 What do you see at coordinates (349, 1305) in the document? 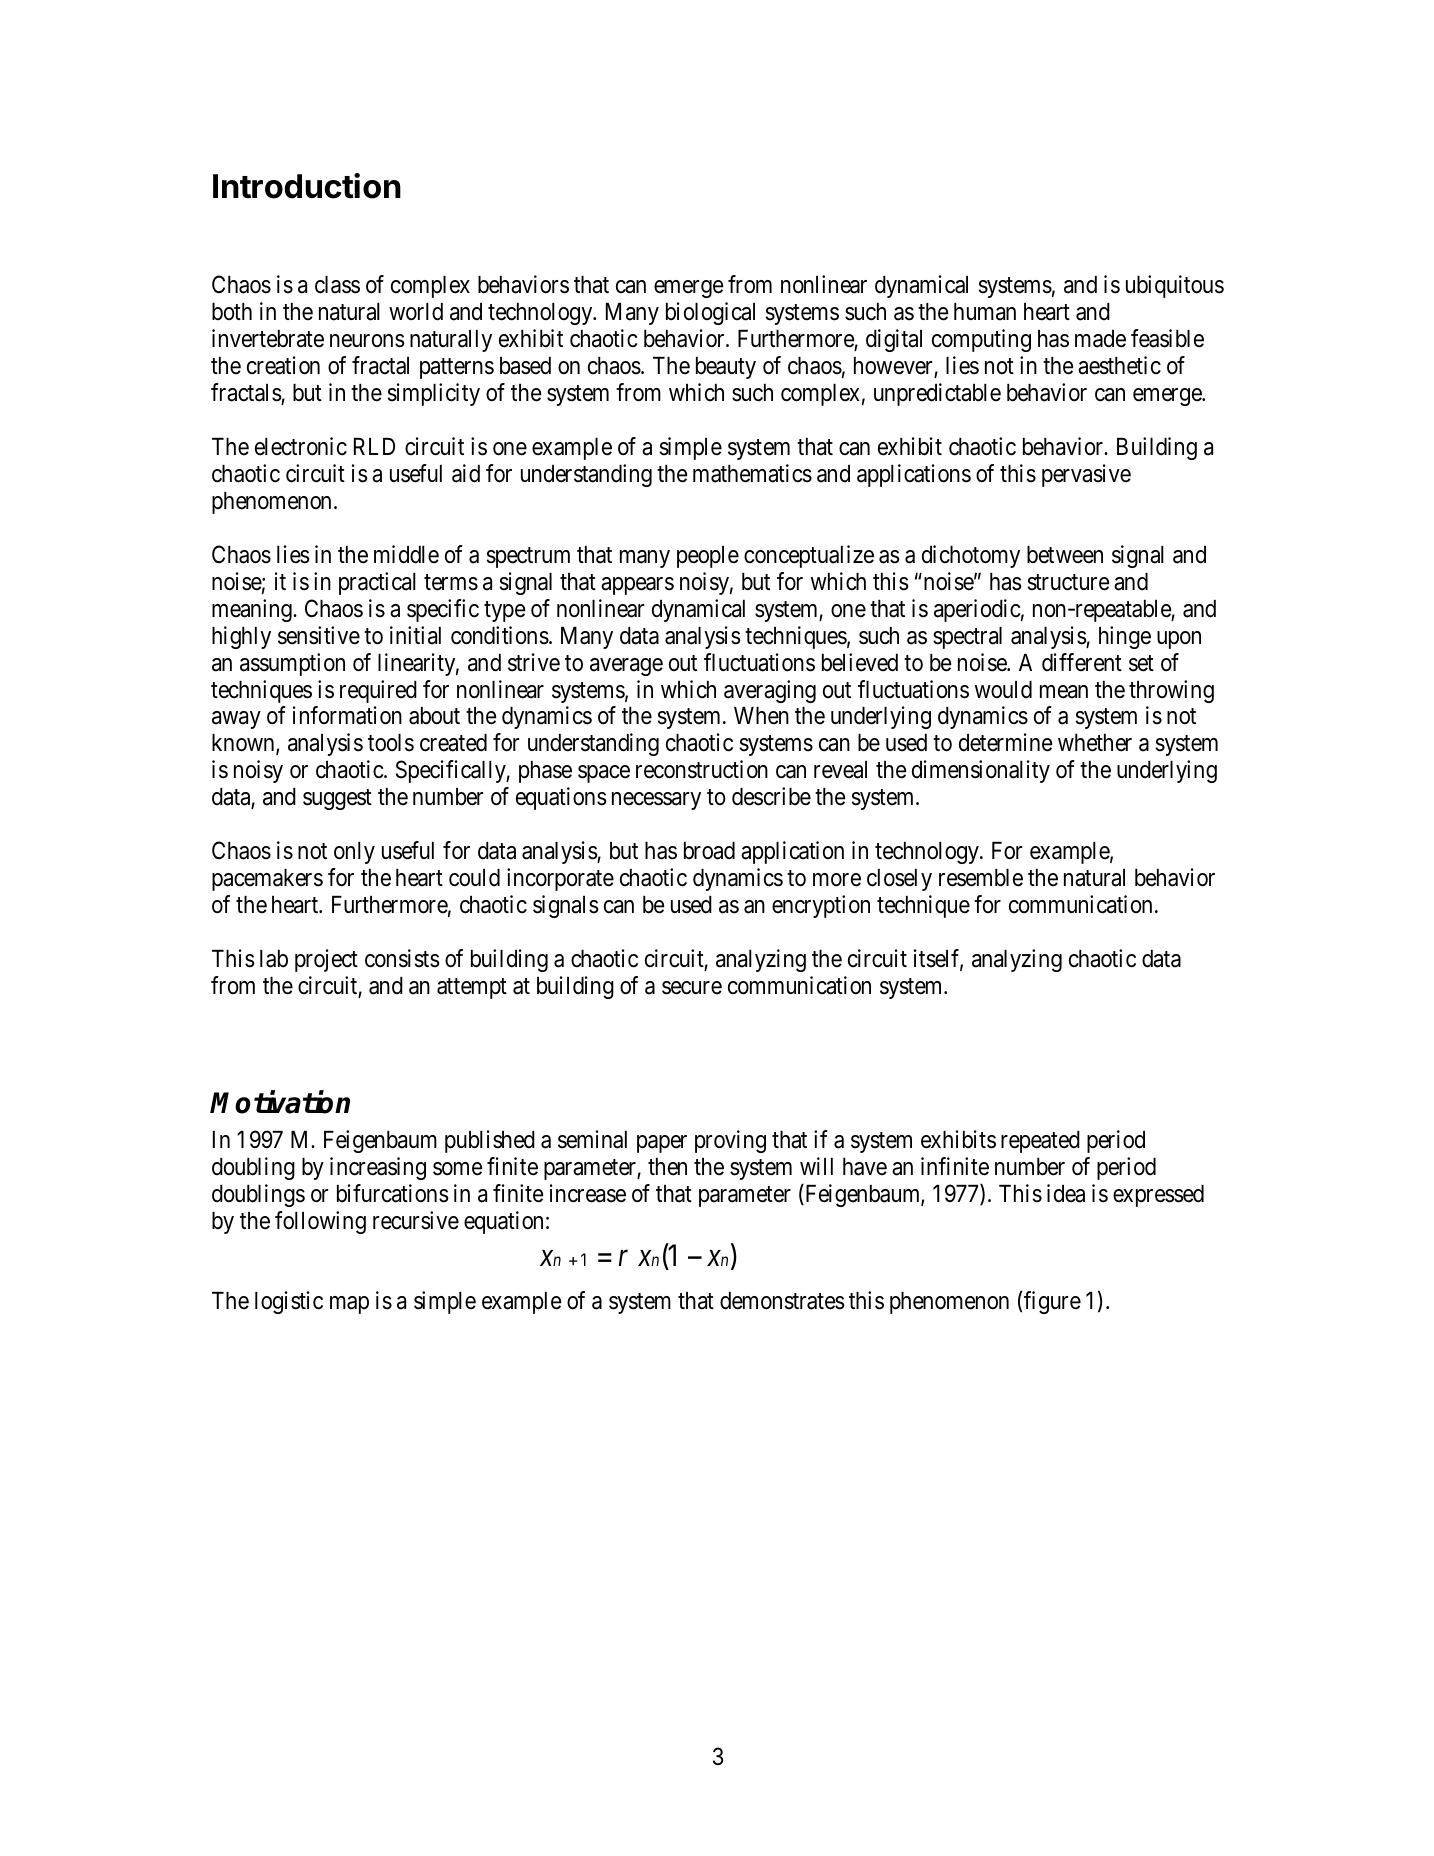
I see `map` at bounding box center [349, 1305].
